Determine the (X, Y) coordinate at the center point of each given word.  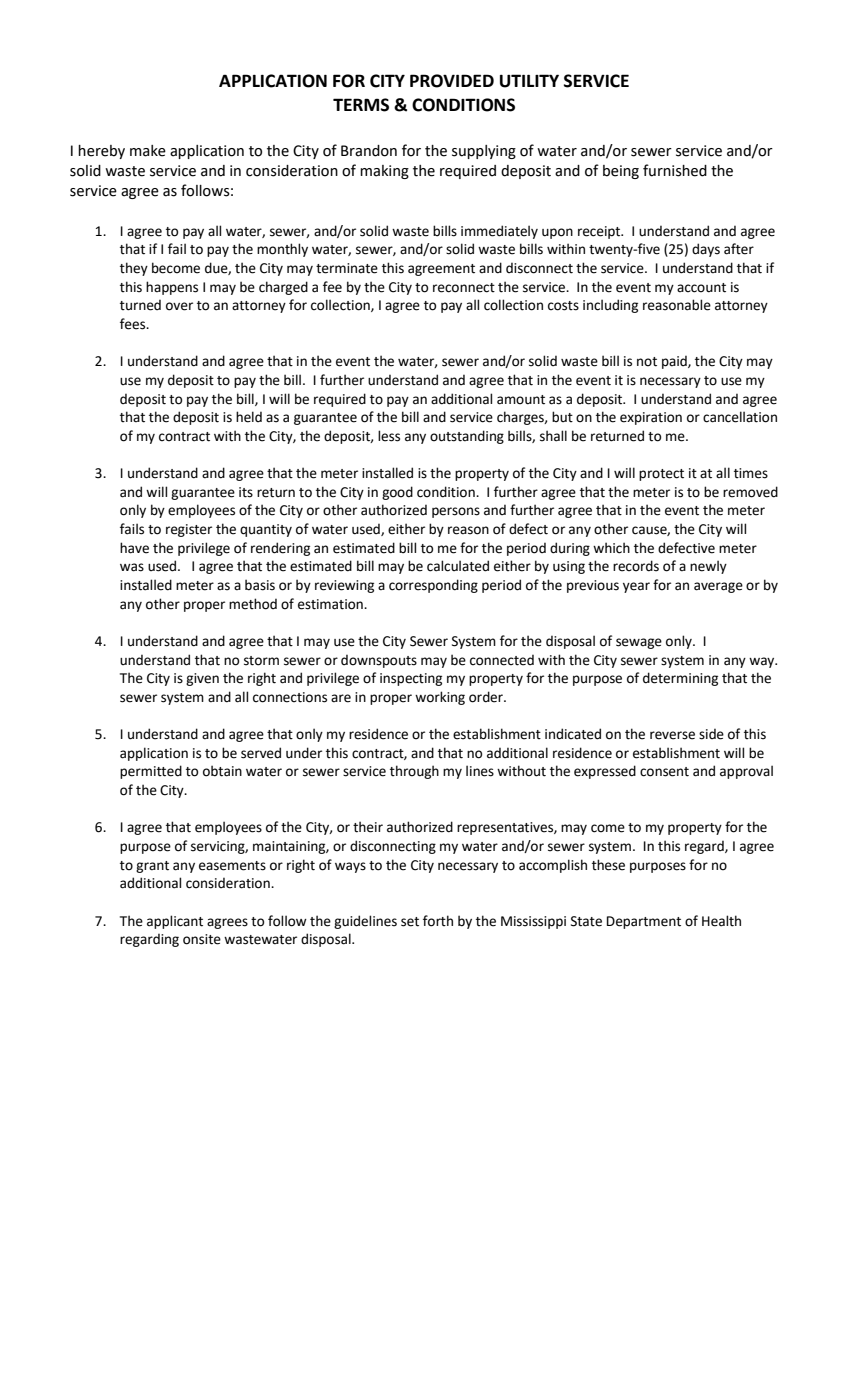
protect (661, 475)
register (189, 530)
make (148, 151)
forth (438, 921)
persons (456, 512)
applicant (175, 922)
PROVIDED (452, 81)
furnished (675, 170)
